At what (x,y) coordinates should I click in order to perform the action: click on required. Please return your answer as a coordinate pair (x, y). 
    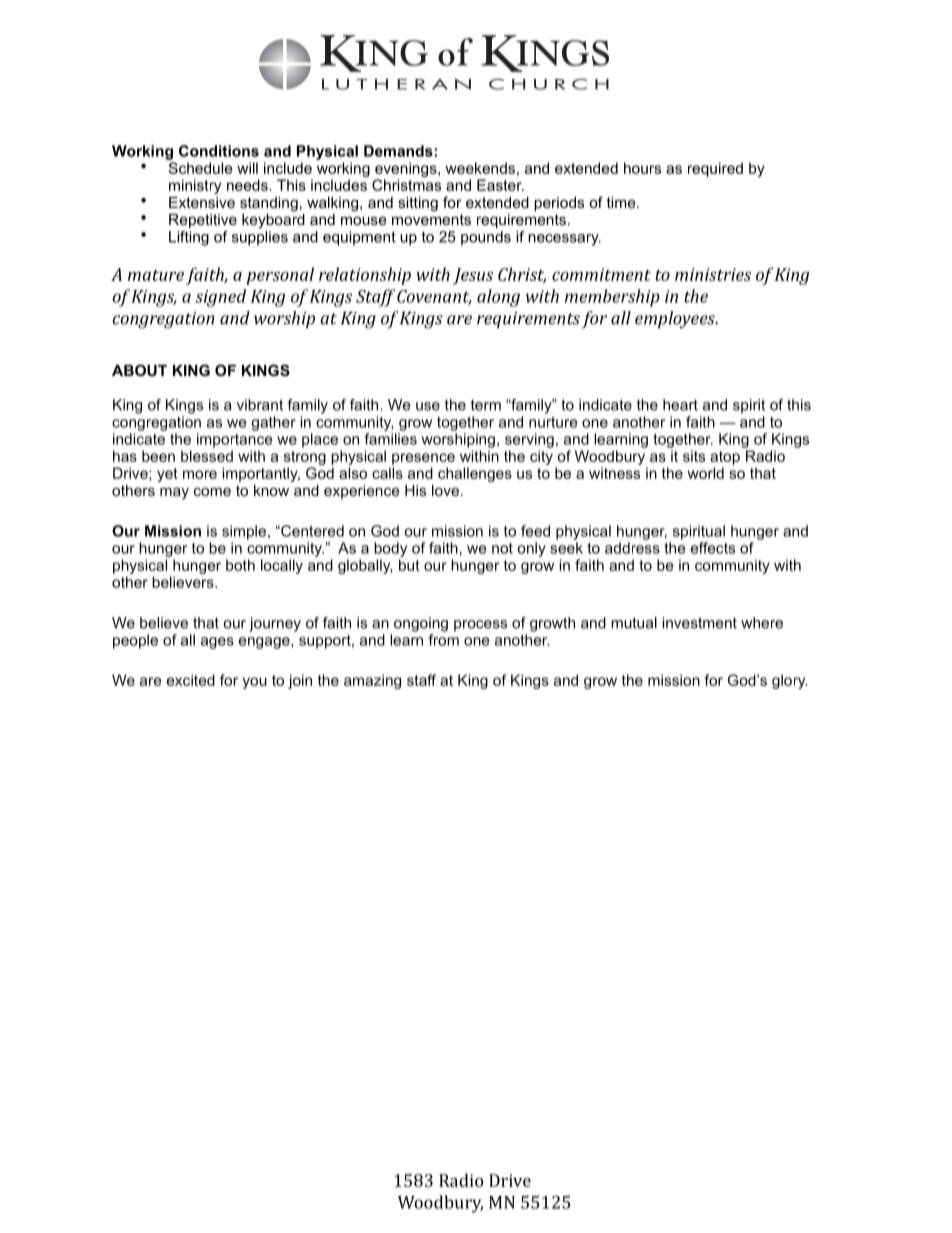
    Looking at the image, I should click on (715, 169).
